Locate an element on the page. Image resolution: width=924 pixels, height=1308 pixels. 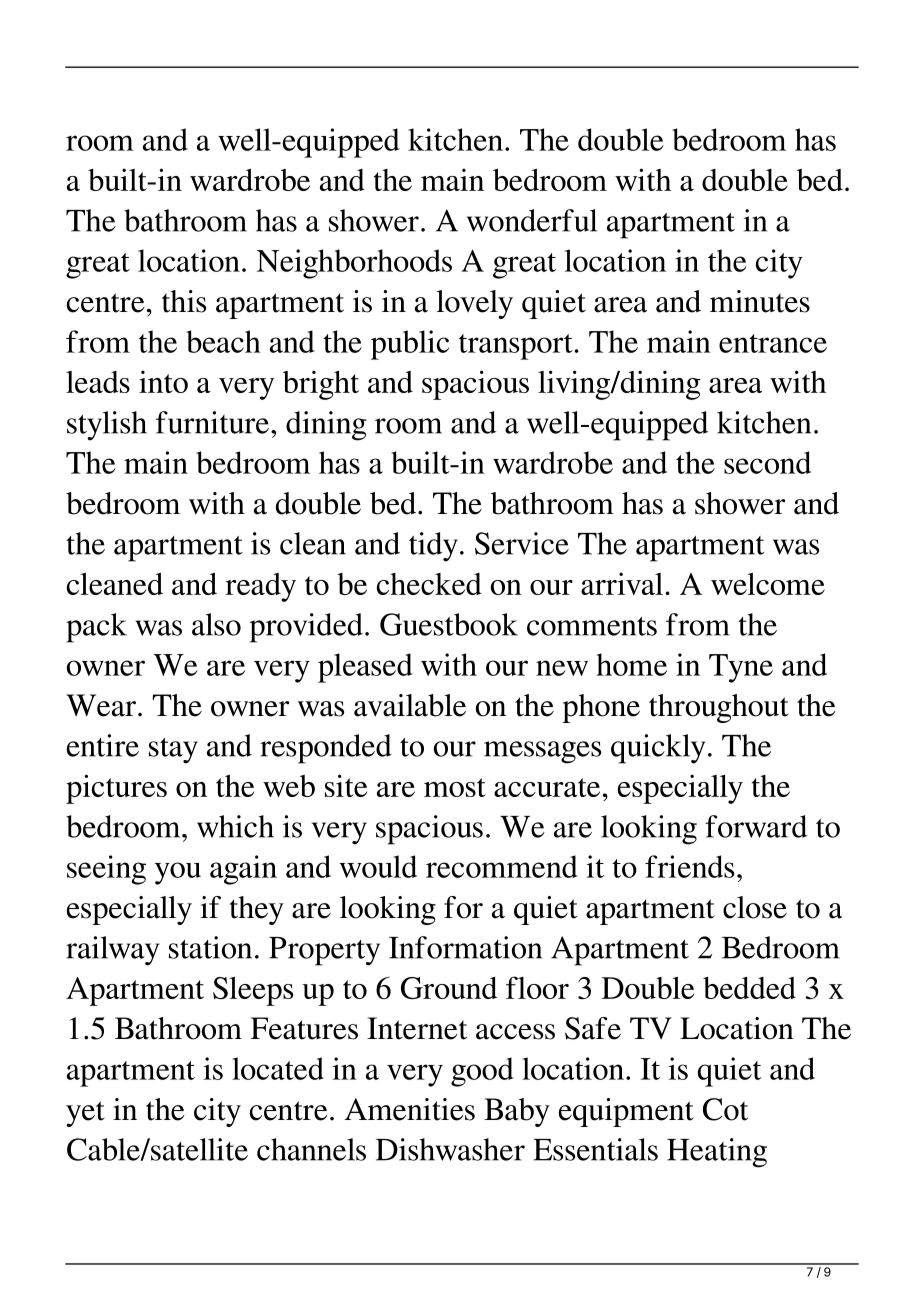
yet is located at coordinates (85, 1114).
